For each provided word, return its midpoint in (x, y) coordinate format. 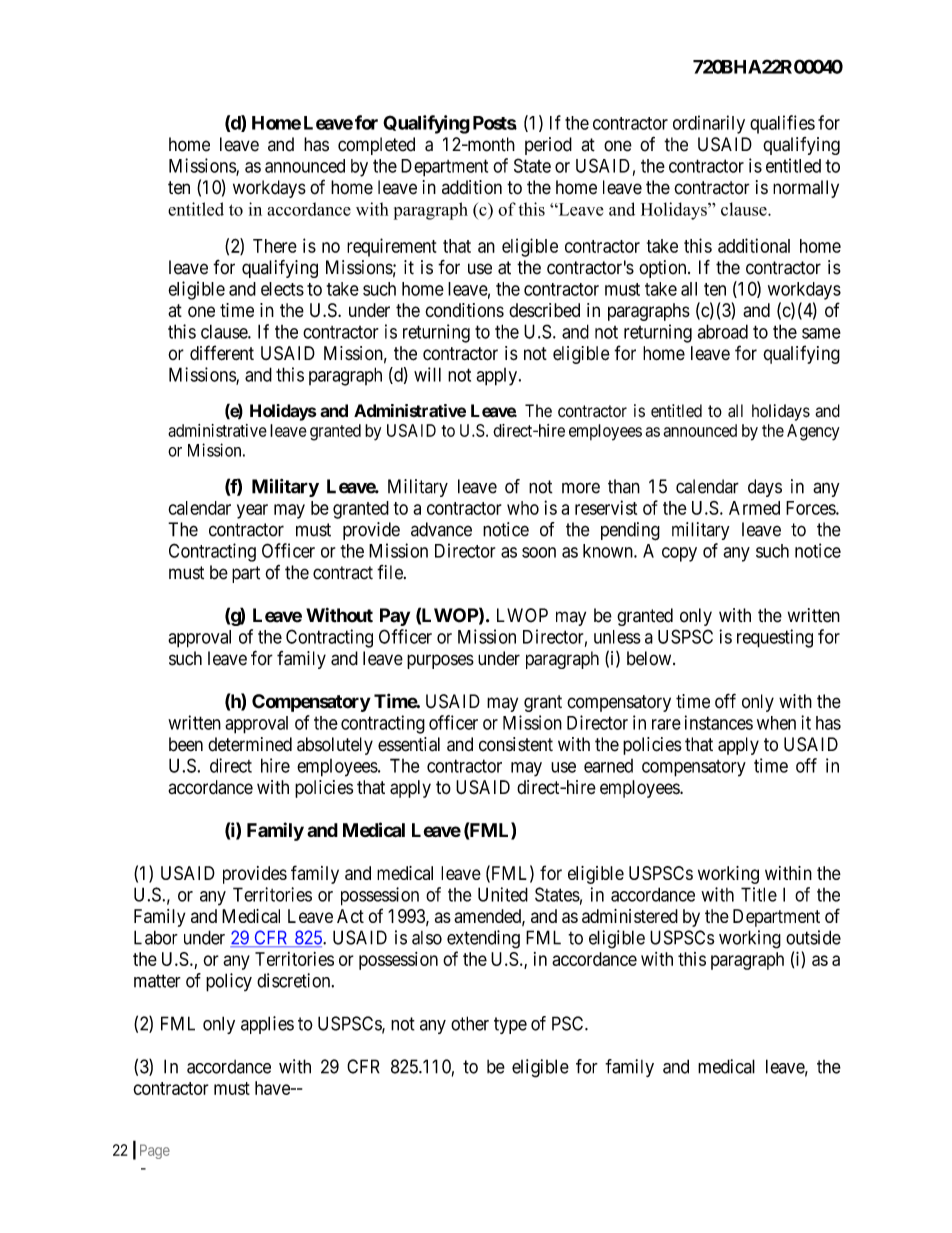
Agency (813, 432)
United (503, 894)
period (548, 146)
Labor (156, 937)
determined (250, 744)
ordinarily (709, 124)
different (222, 353)
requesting (775, 638)
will (427, 374)
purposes (440, 661)
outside (813, 937)
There (275, 246)
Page (155, 1151)
